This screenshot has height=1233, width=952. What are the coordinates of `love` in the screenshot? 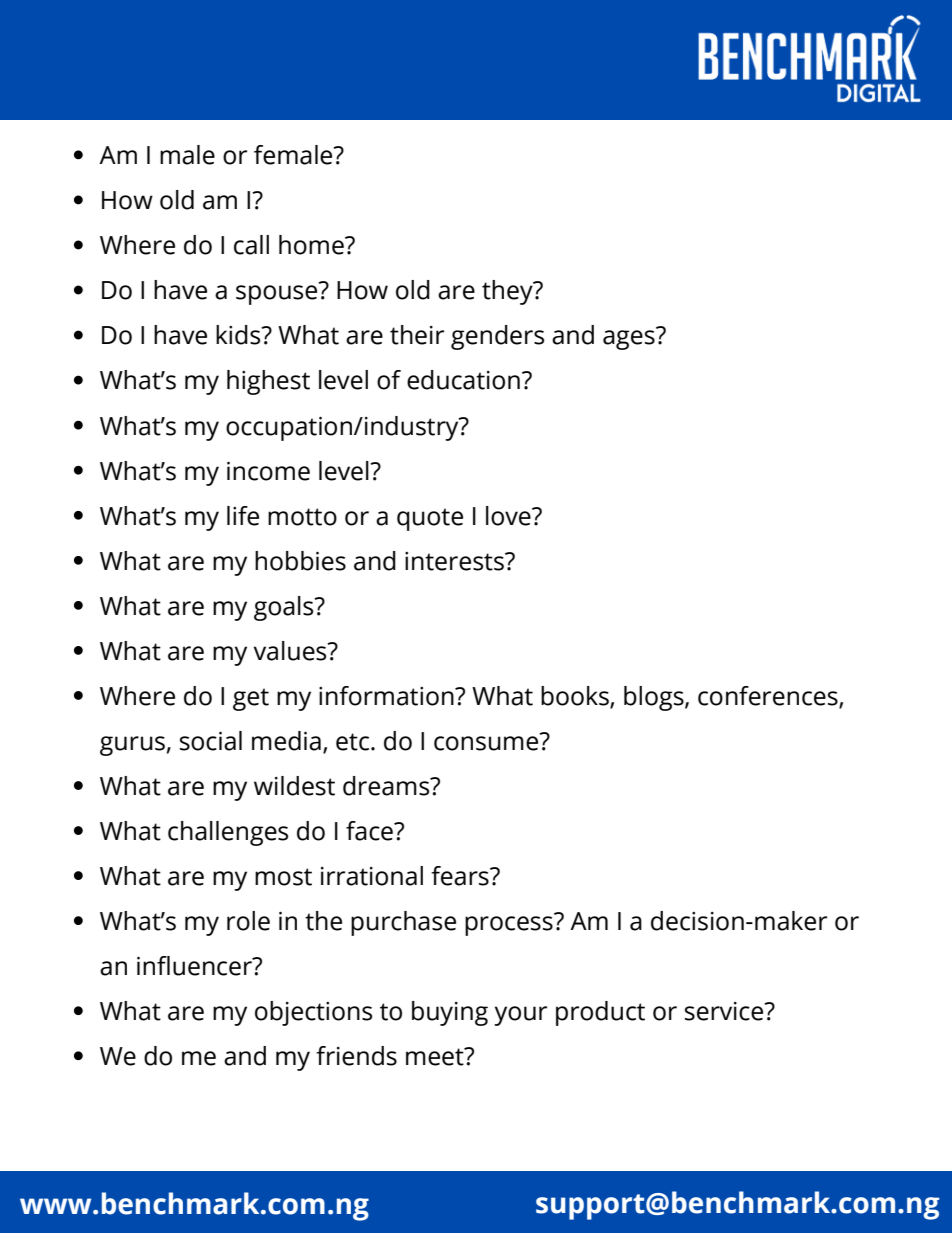 It's located at (509, 516).
